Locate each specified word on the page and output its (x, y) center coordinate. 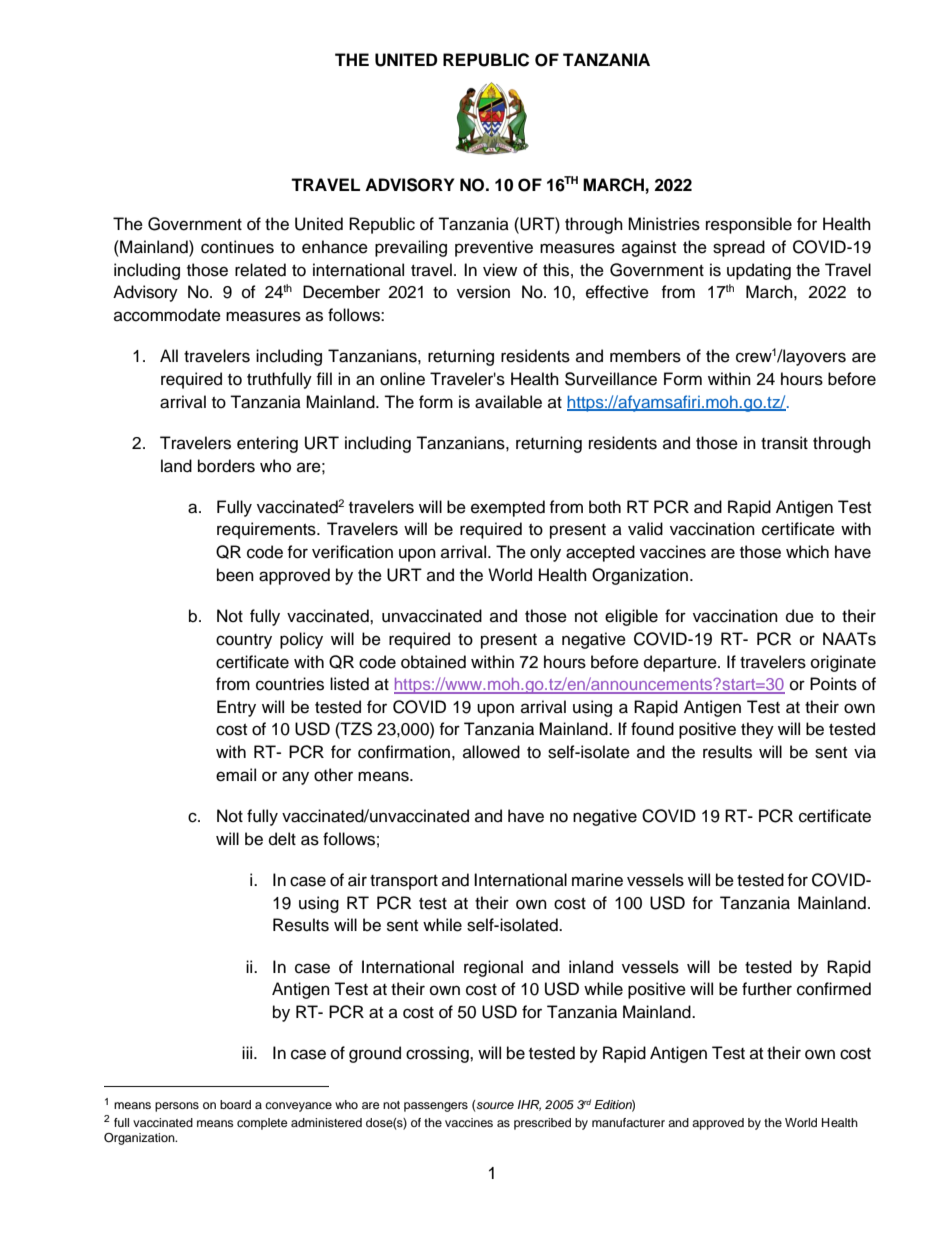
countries (290, 684)
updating (759, 271)
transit (784, 443)
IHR (529, 1105)
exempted (508, 508)
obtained (433, 662)
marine (597, 880)
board (235, 1104)
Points (833, 684)
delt (282, 839)
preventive (494, 248)
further (767, 989)
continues (237, 247)
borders (226, 466)
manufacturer (628, 1122)
